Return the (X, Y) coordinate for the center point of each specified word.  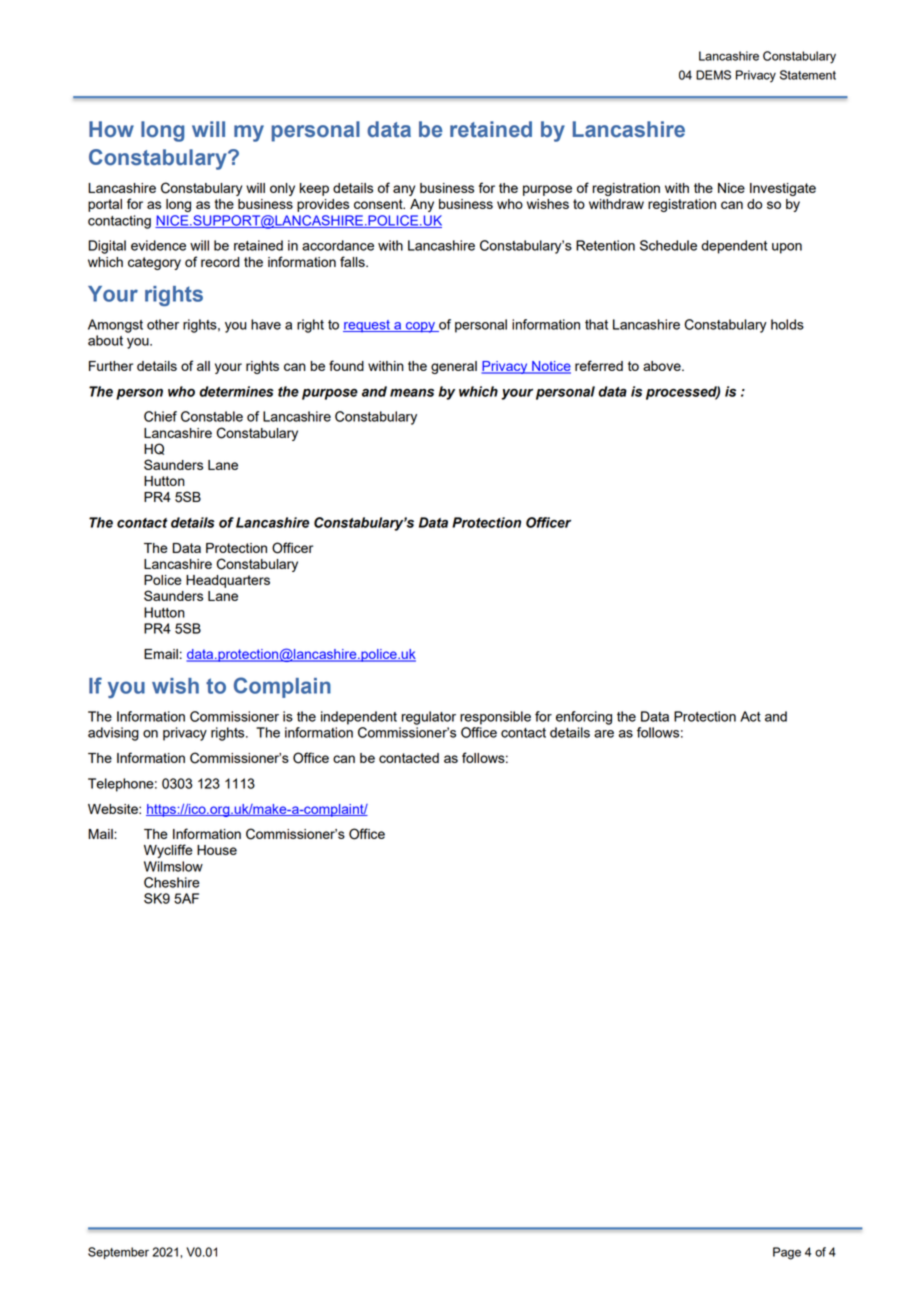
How (111, 129)
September (118, 1253)
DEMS (713, 75)
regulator (429, 718)
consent (379, 204)
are (604, 734)
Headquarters (228, 581)
